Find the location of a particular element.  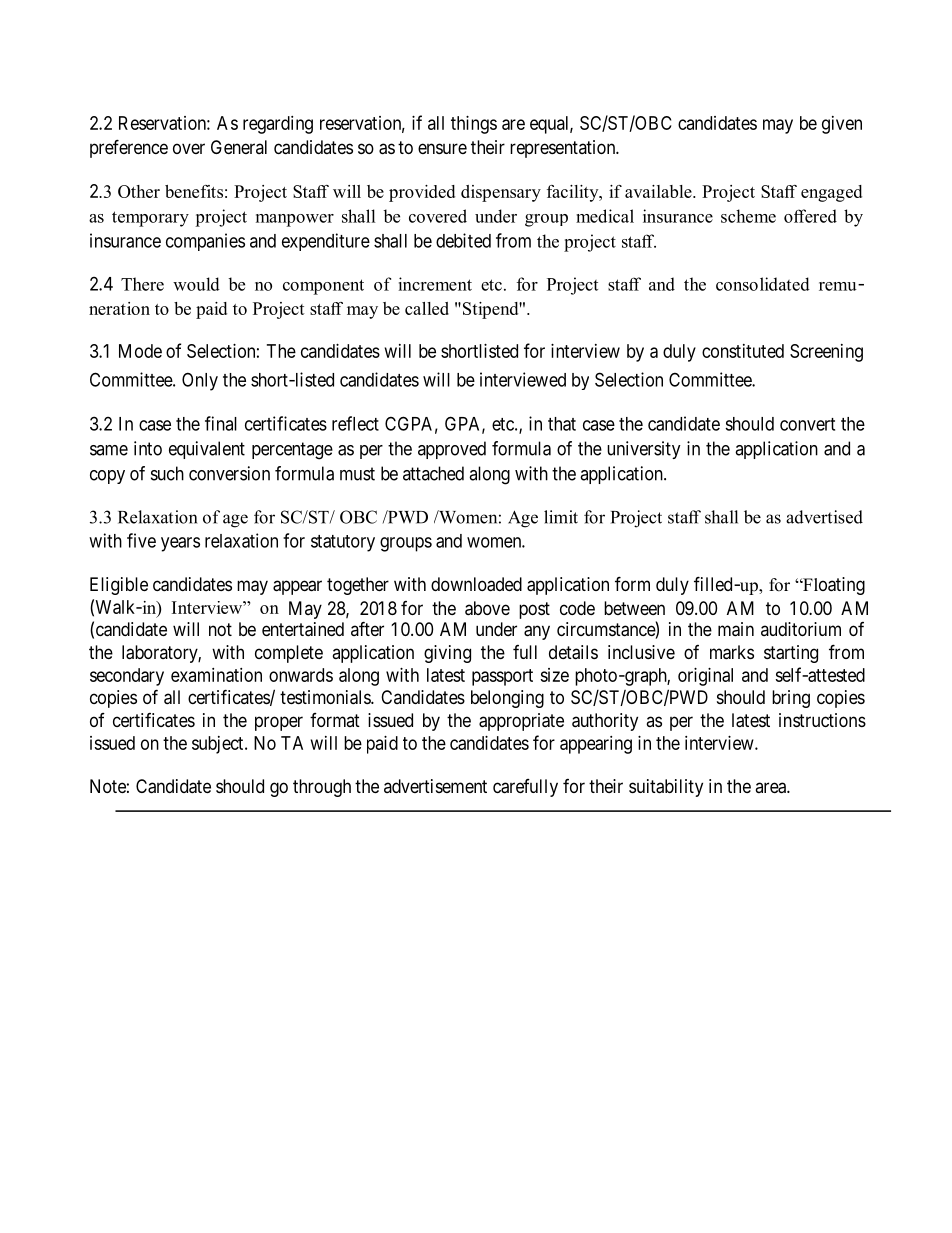

advertisement is located at coordinates (435, 786).
